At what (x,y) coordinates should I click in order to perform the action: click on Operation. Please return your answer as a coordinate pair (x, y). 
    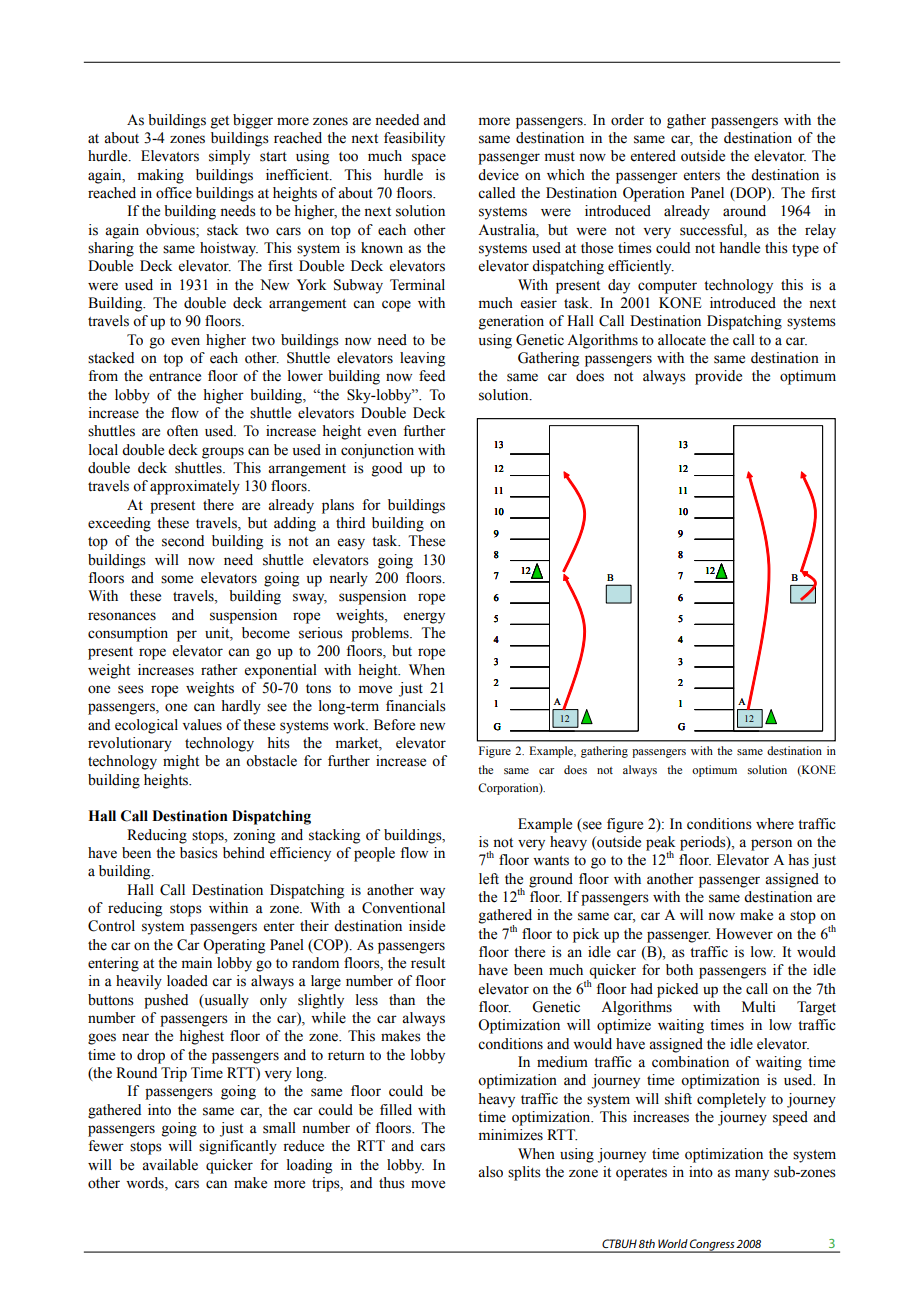
    Looking at the image, I should click on (654, 194).
